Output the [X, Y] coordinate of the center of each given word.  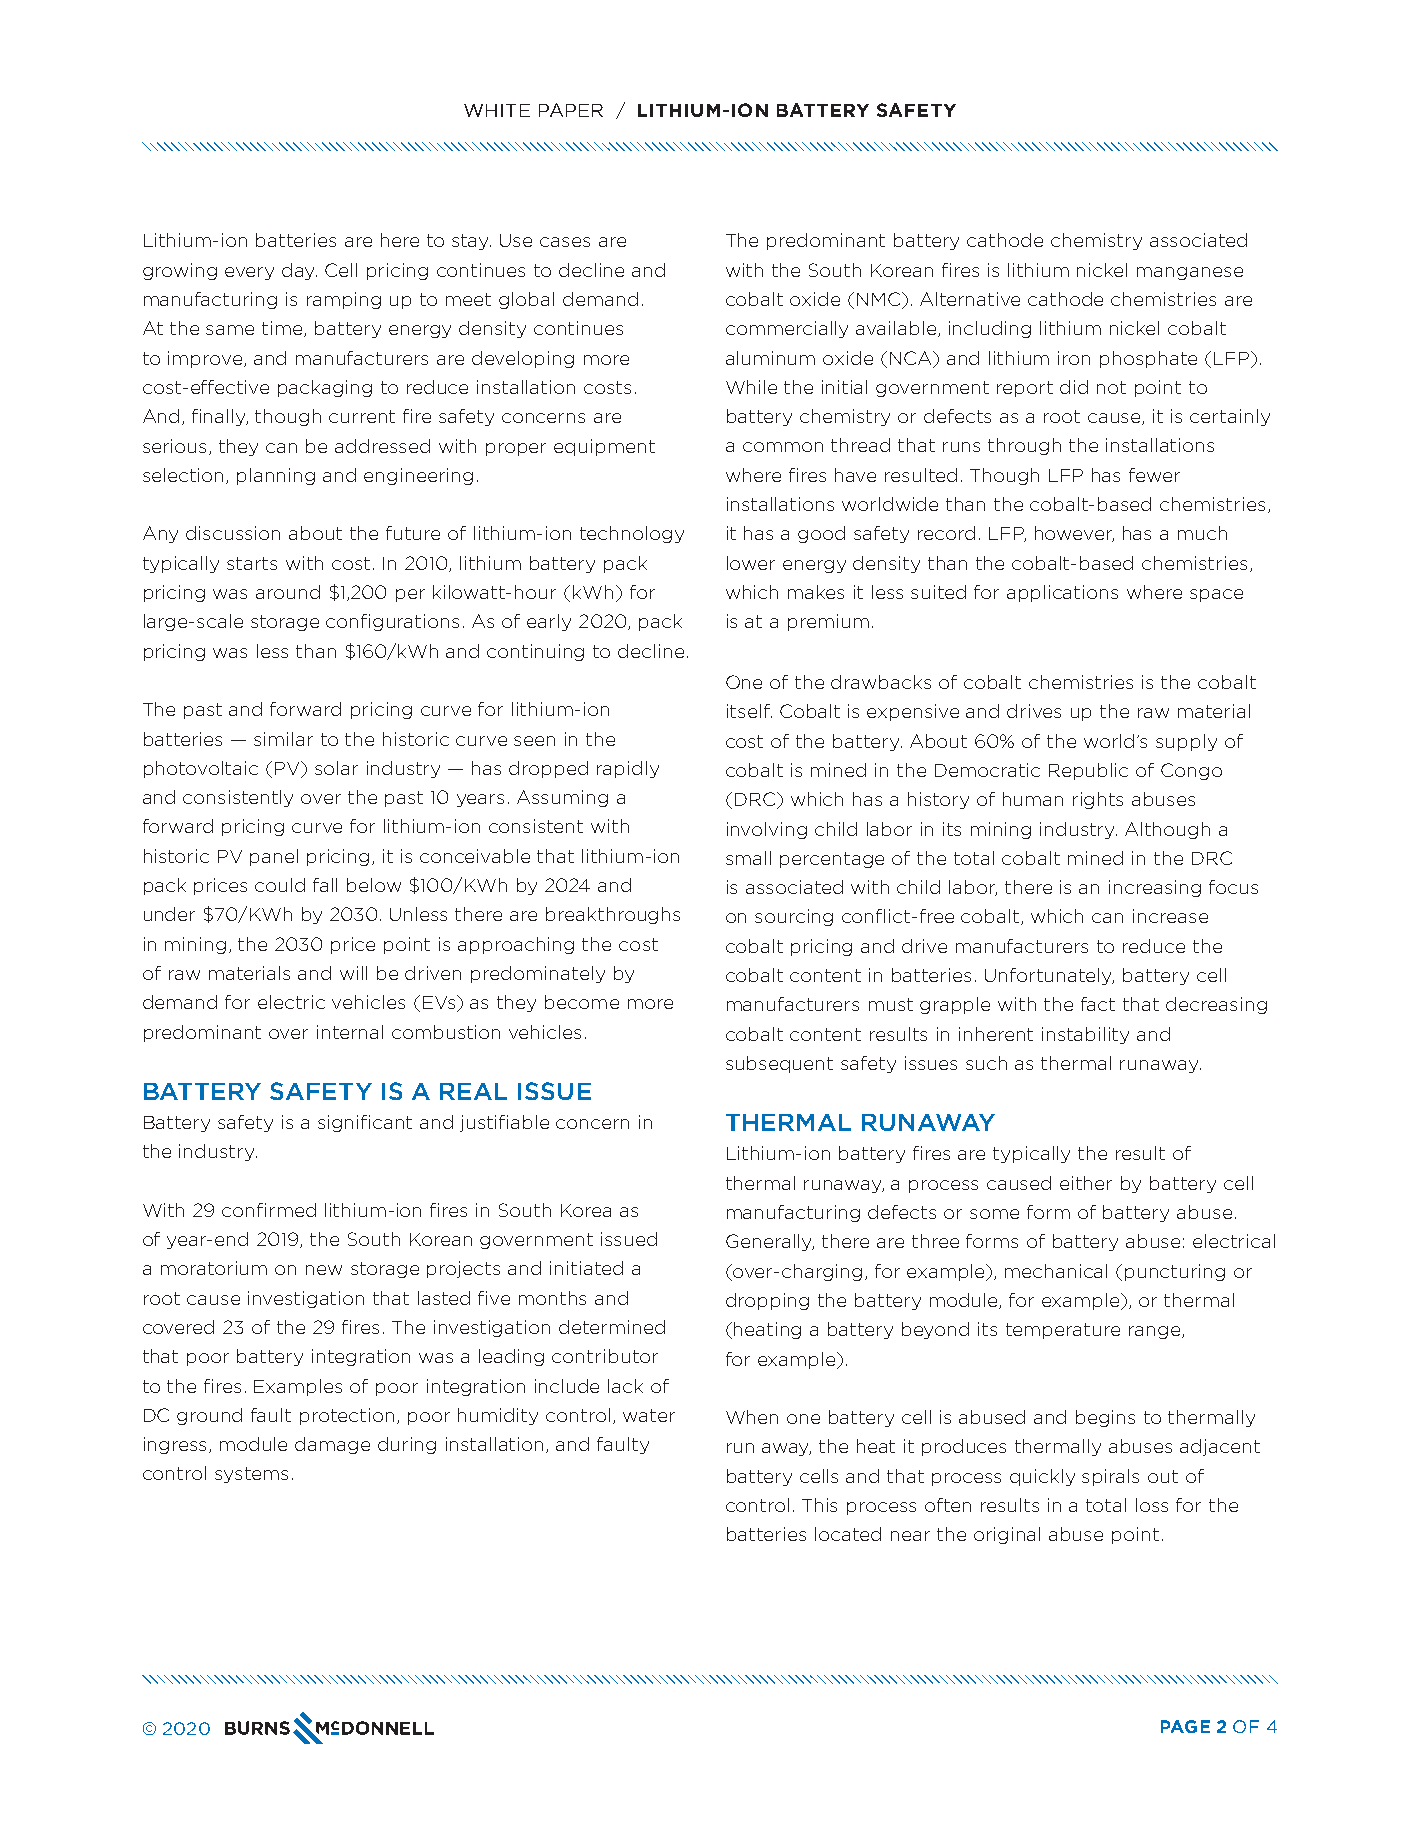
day [299, 271]
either [1086, 1183]
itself [749, 711]
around [288, 592]
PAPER [571, 110]
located [848, 1534]
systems [251, 1475]
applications [1062, 593]
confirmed [269, 1210]
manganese [1190, 273]
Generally [770, 1242]
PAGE [1185, 1726]
